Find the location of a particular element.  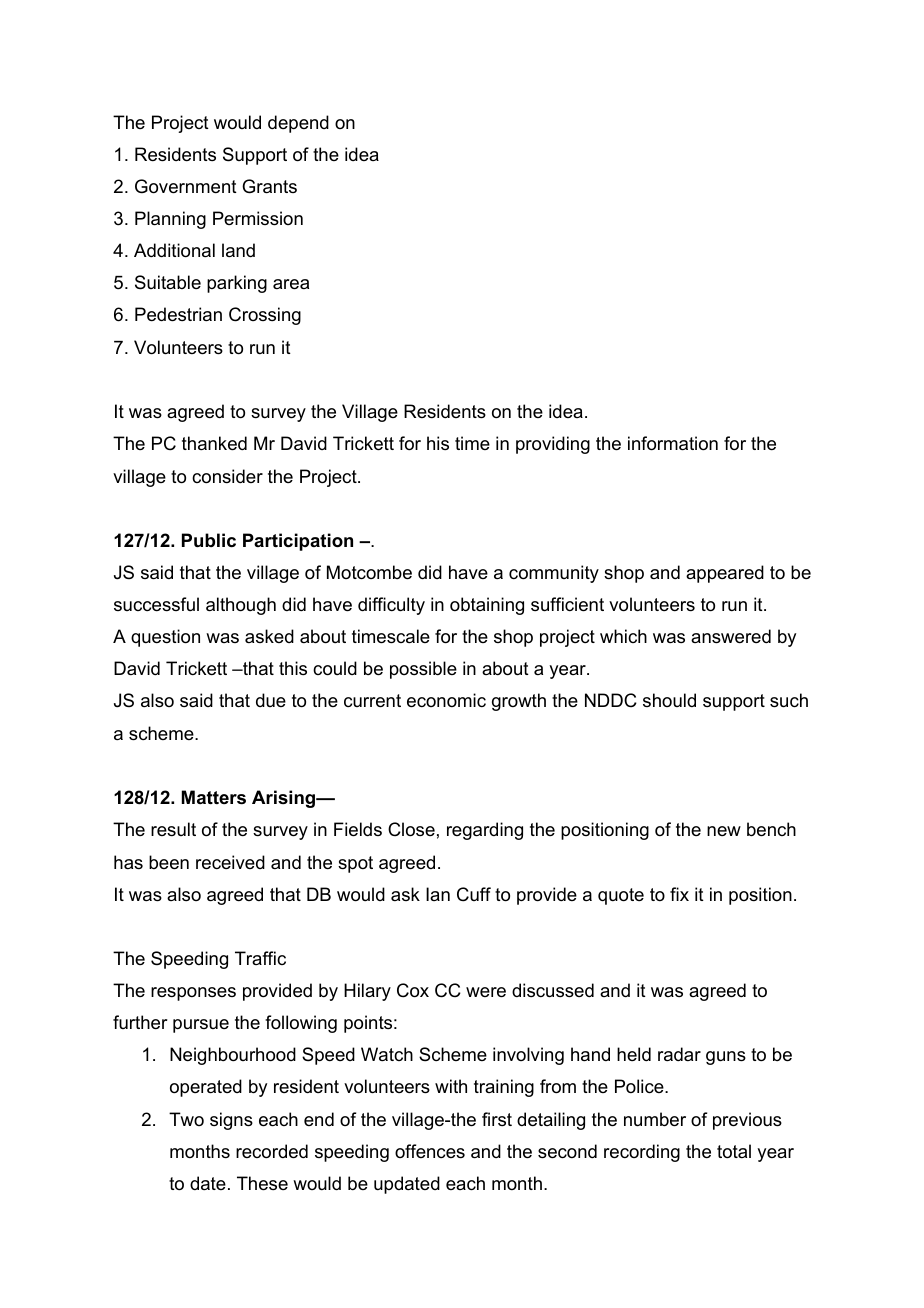

fix is located at coordinates (679, 894).
